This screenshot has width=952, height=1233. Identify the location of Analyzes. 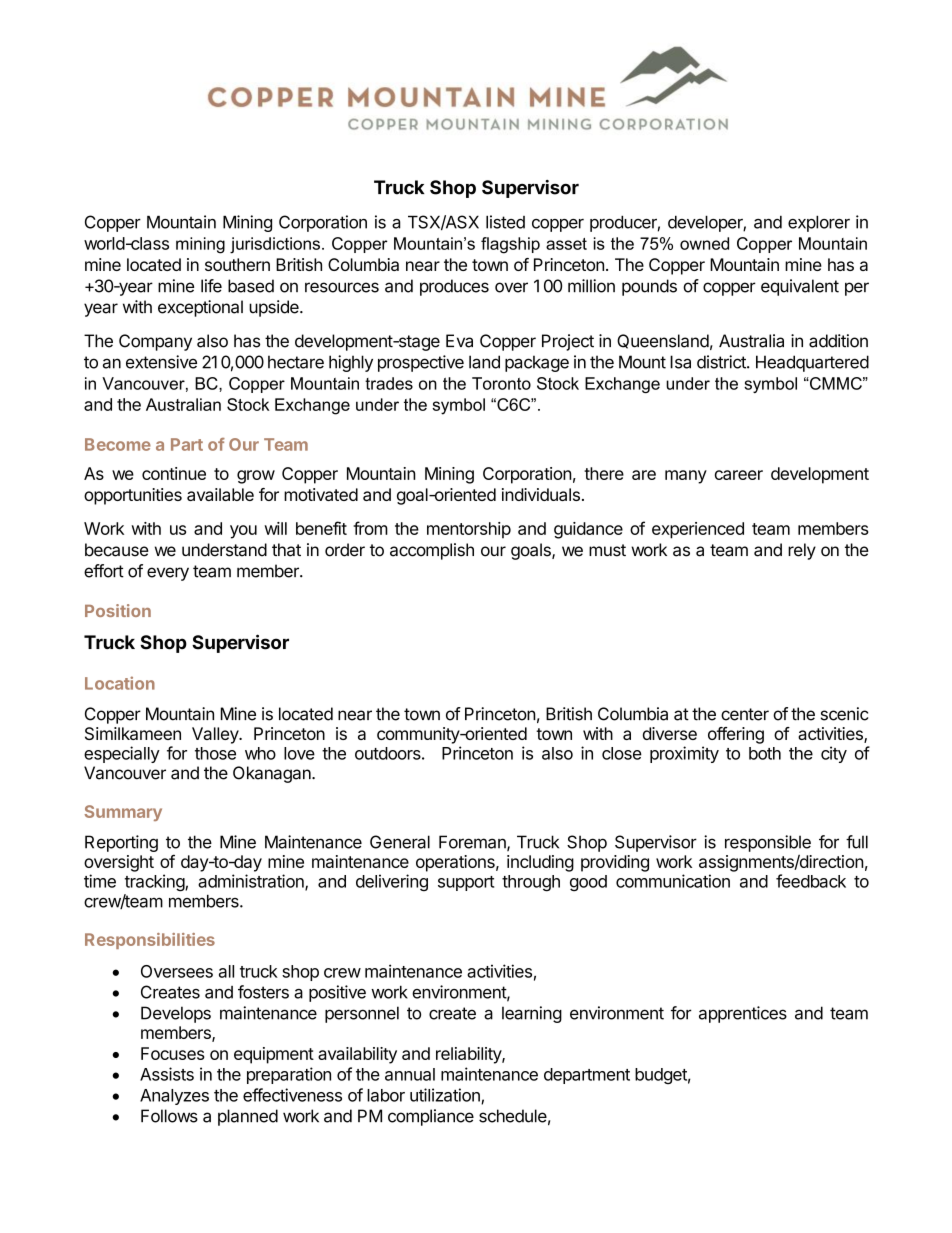
(174, 1097).
